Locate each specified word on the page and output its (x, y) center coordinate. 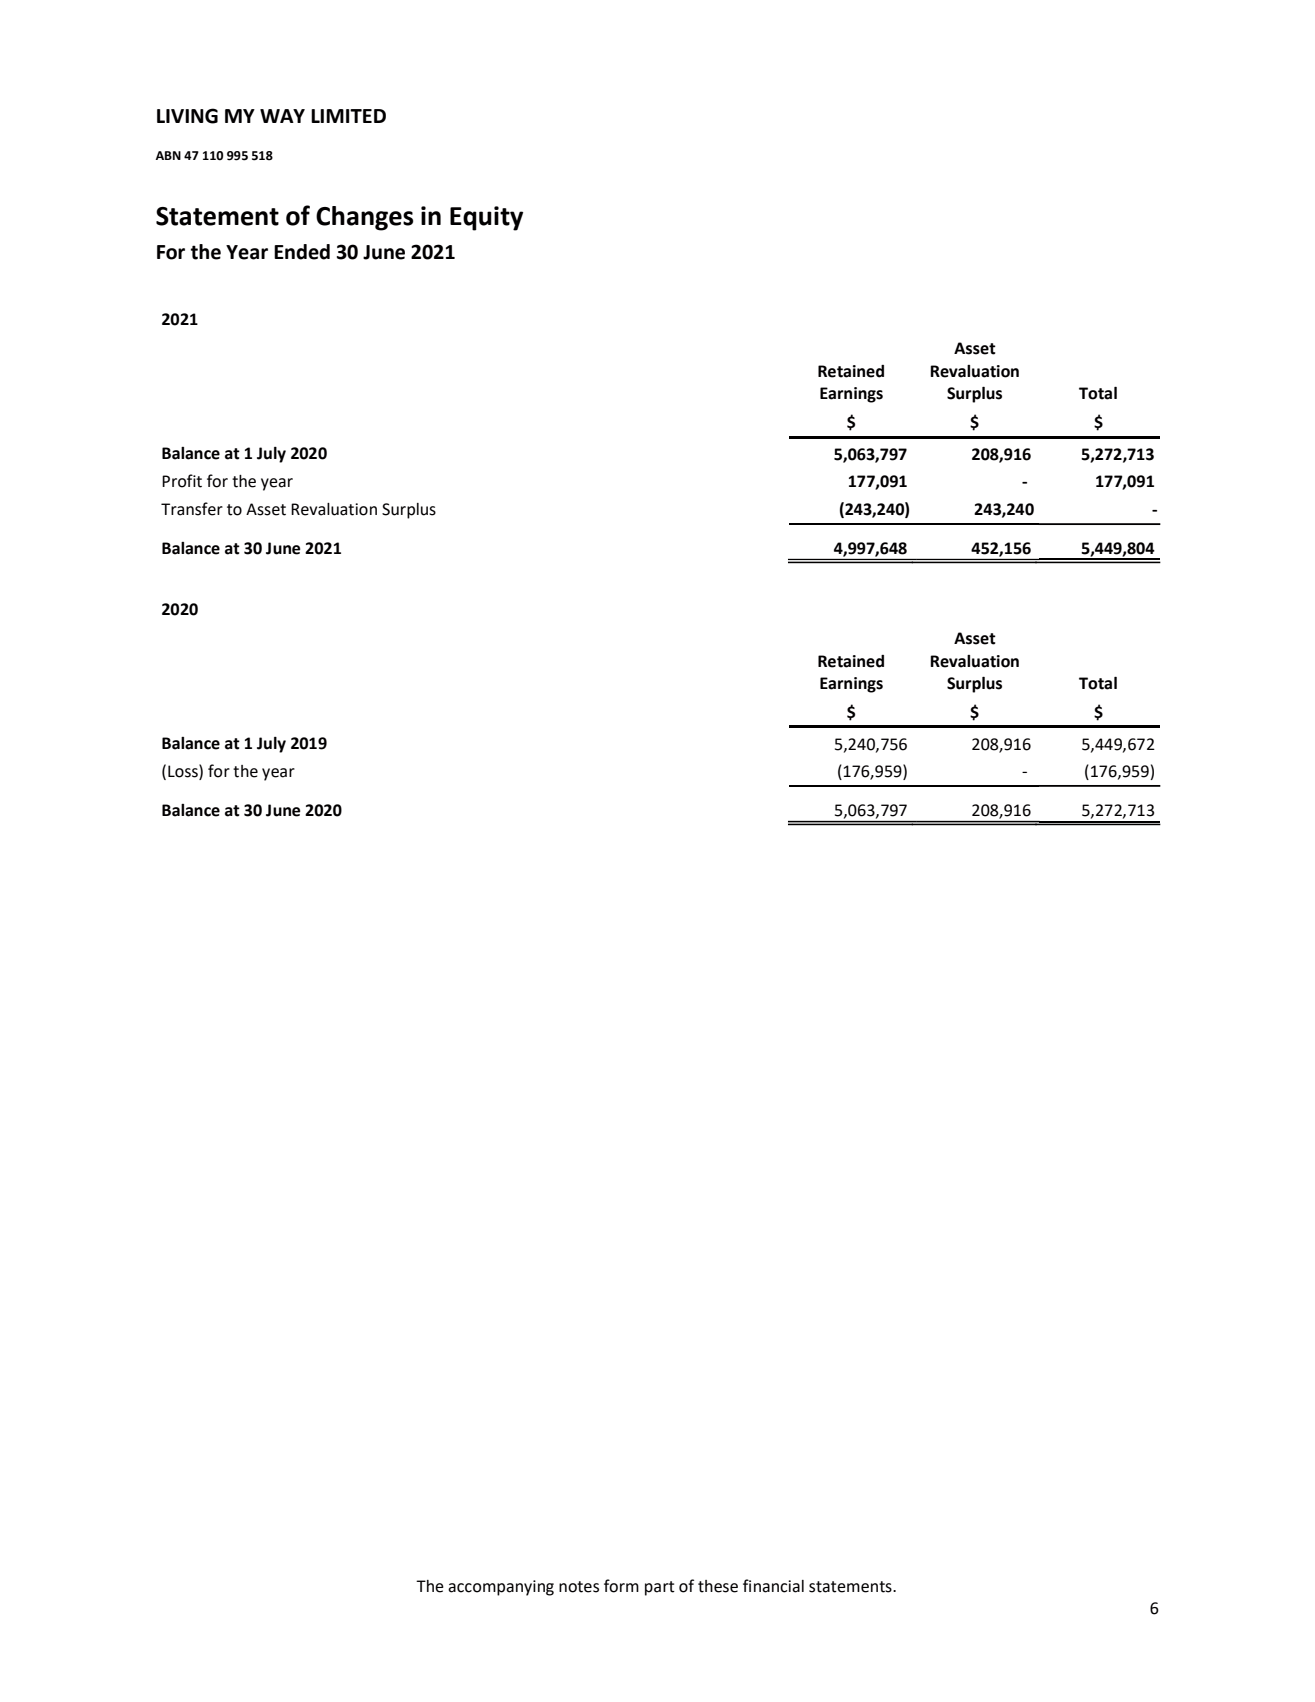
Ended (302, 252)
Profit (182, 481)
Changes (364, 218)
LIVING (187, 116)
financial (773, 1586)
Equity (486, 218)
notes (579, 1587)
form (621, 1586)
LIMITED (348, 116)
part (660, 1588)
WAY (282, 116)
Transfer (192, 509)
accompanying (501, 1588)
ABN (168, 155)
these (718, 1586)
